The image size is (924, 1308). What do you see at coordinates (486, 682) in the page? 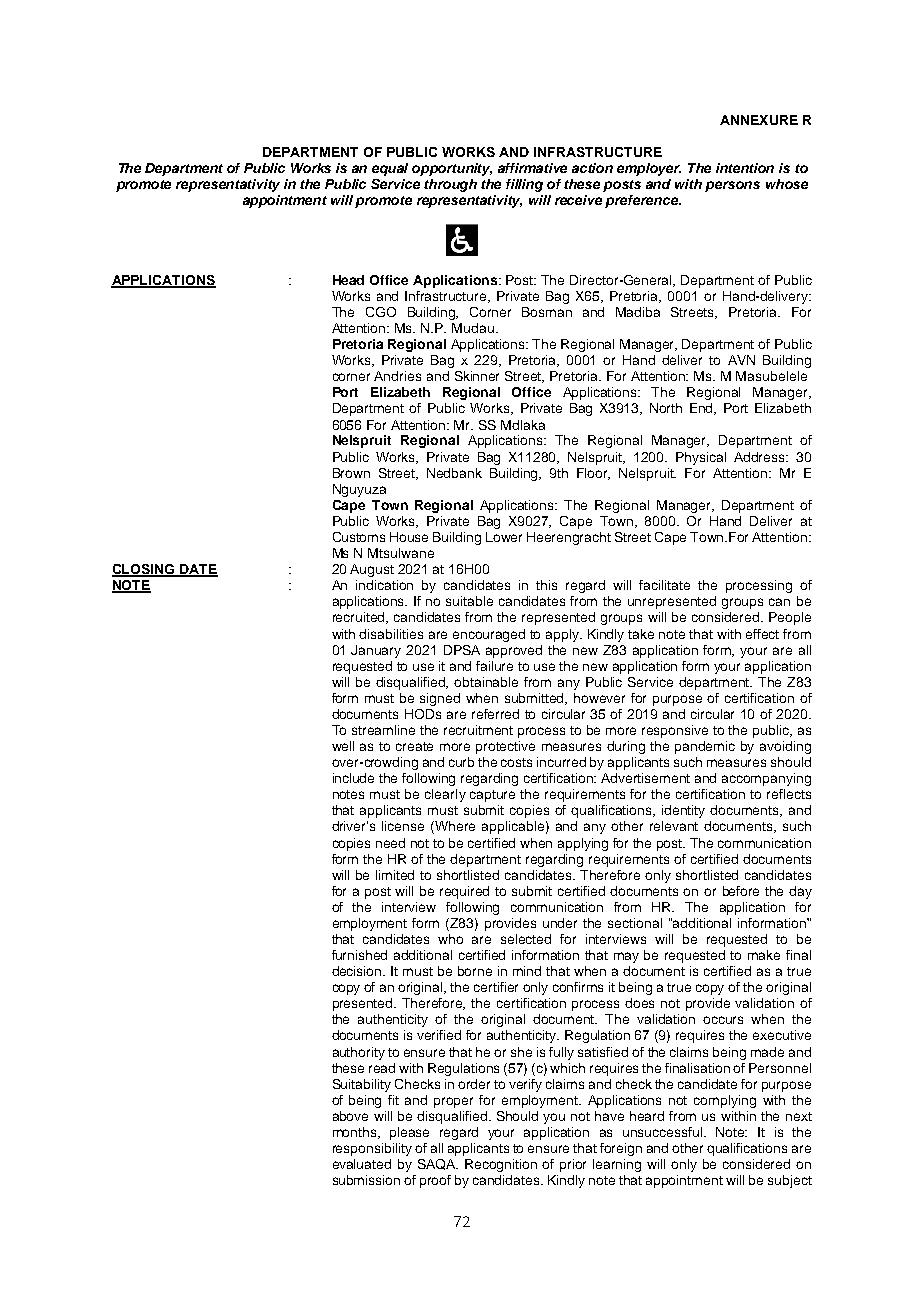
I see `obtainable` at bounding box center [486, 682].
